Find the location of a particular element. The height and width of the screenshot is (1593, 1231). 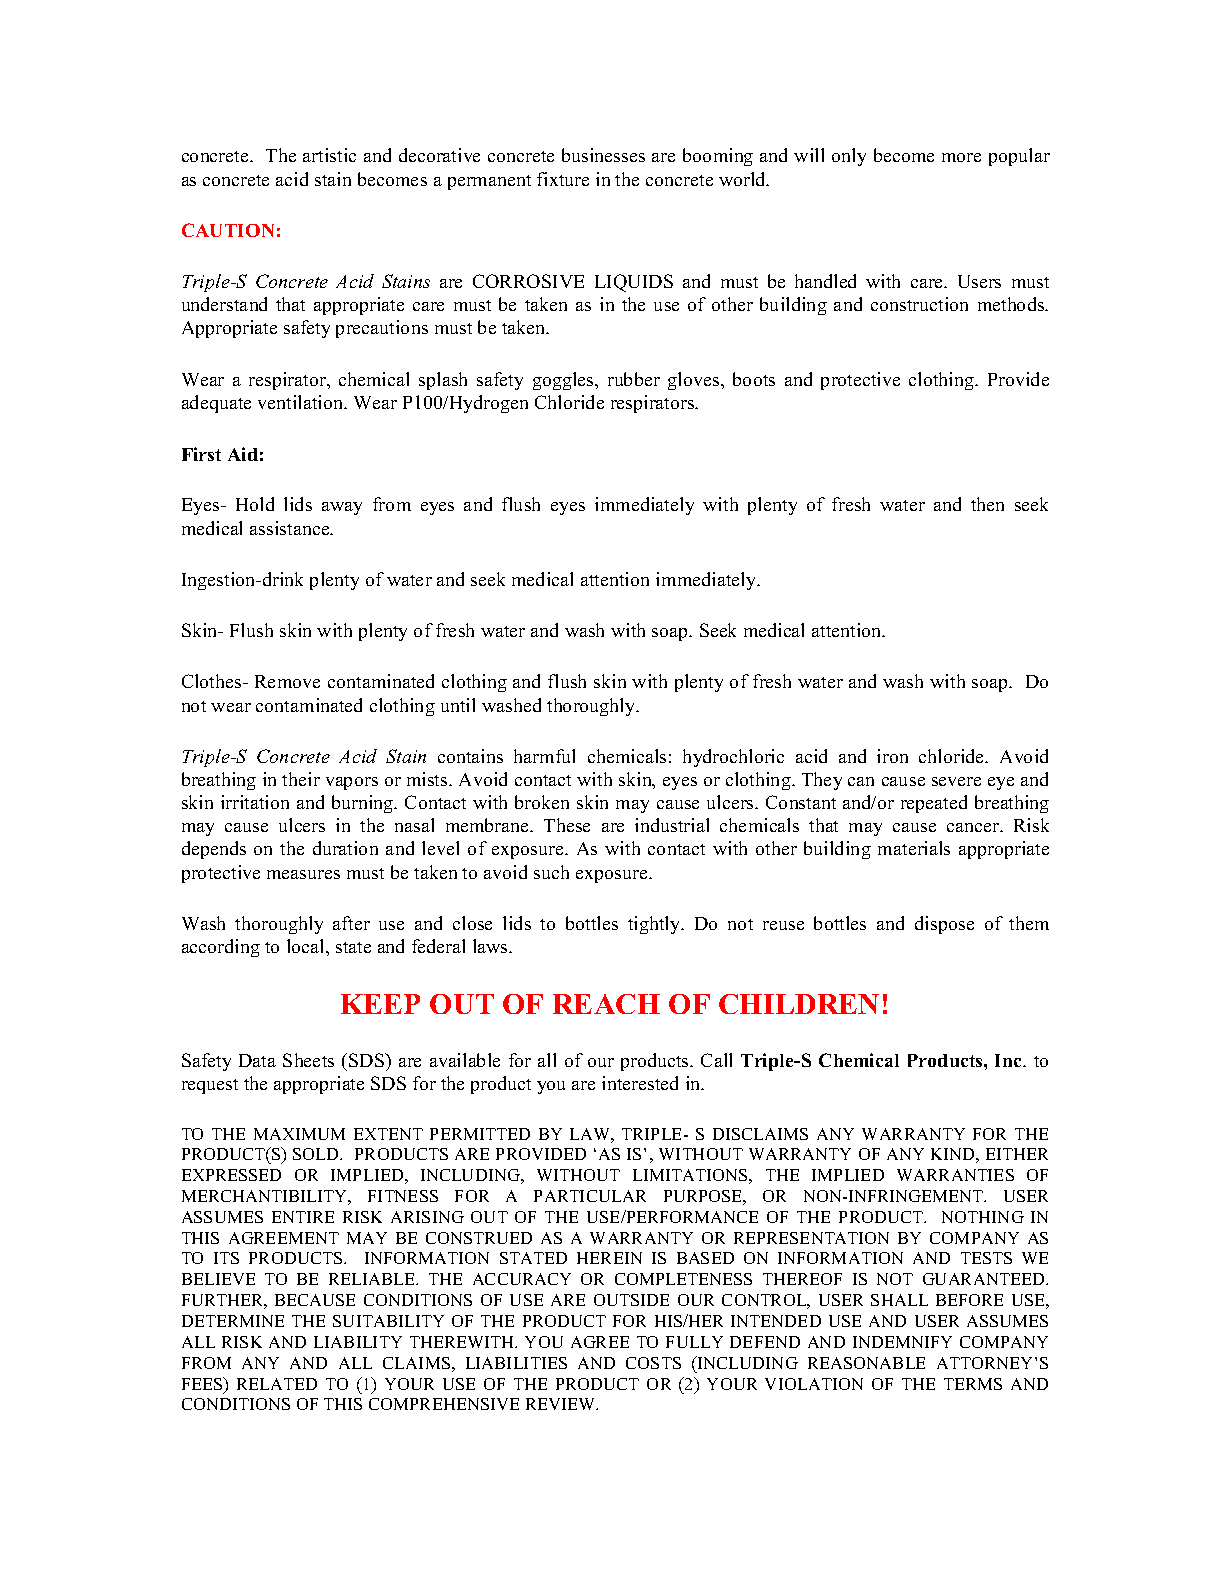

RELATED is located at coordinates (277, 1384).
